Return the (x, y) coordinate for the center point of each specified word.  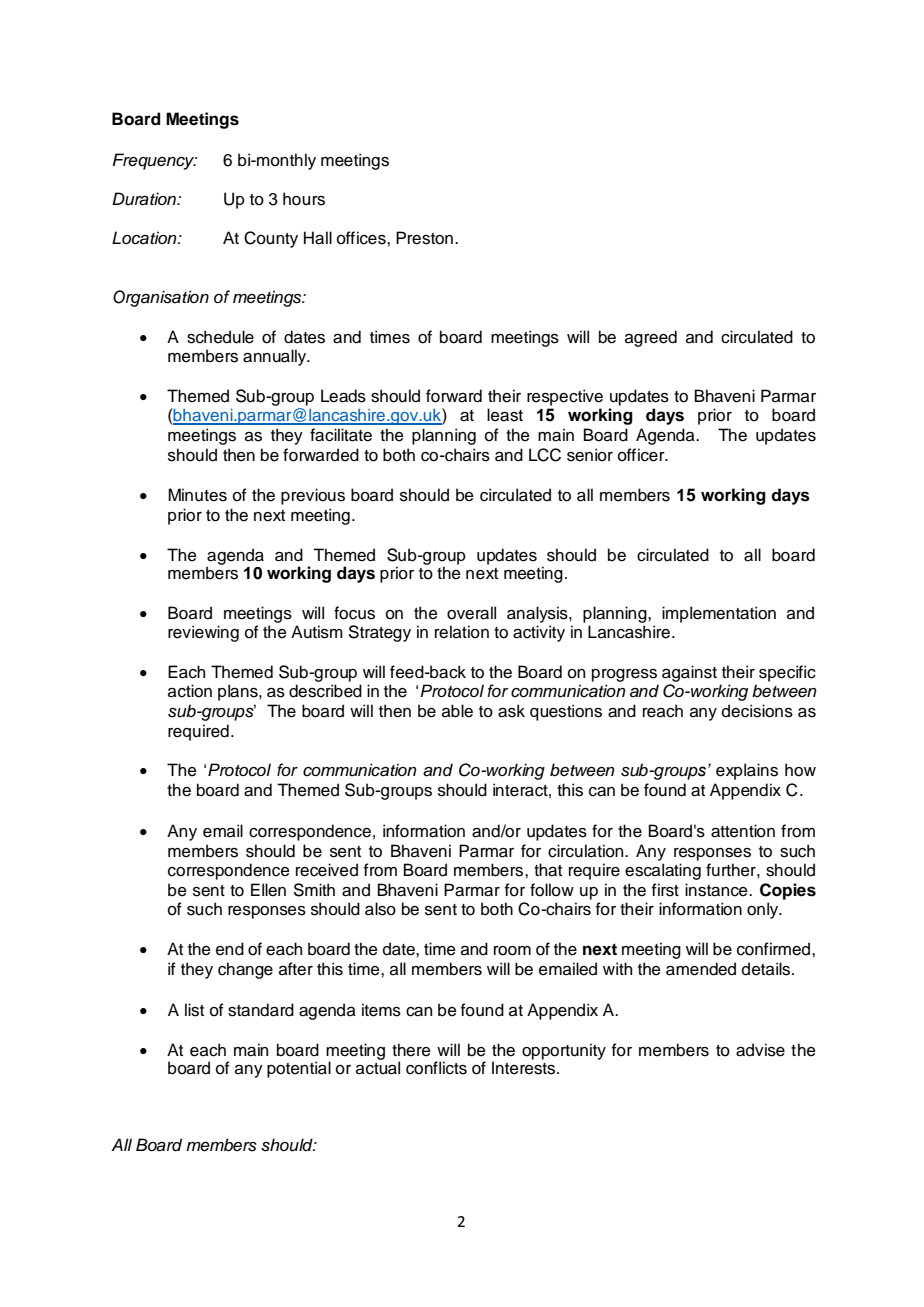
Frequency (154, 161)
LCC (545, 455)
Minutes (197, 495)
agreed (651, 338)
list (194, 1010)
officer (642, 455)
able (457, 711)
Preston (424, 238)
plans (239, 692)
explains (747, 771)
